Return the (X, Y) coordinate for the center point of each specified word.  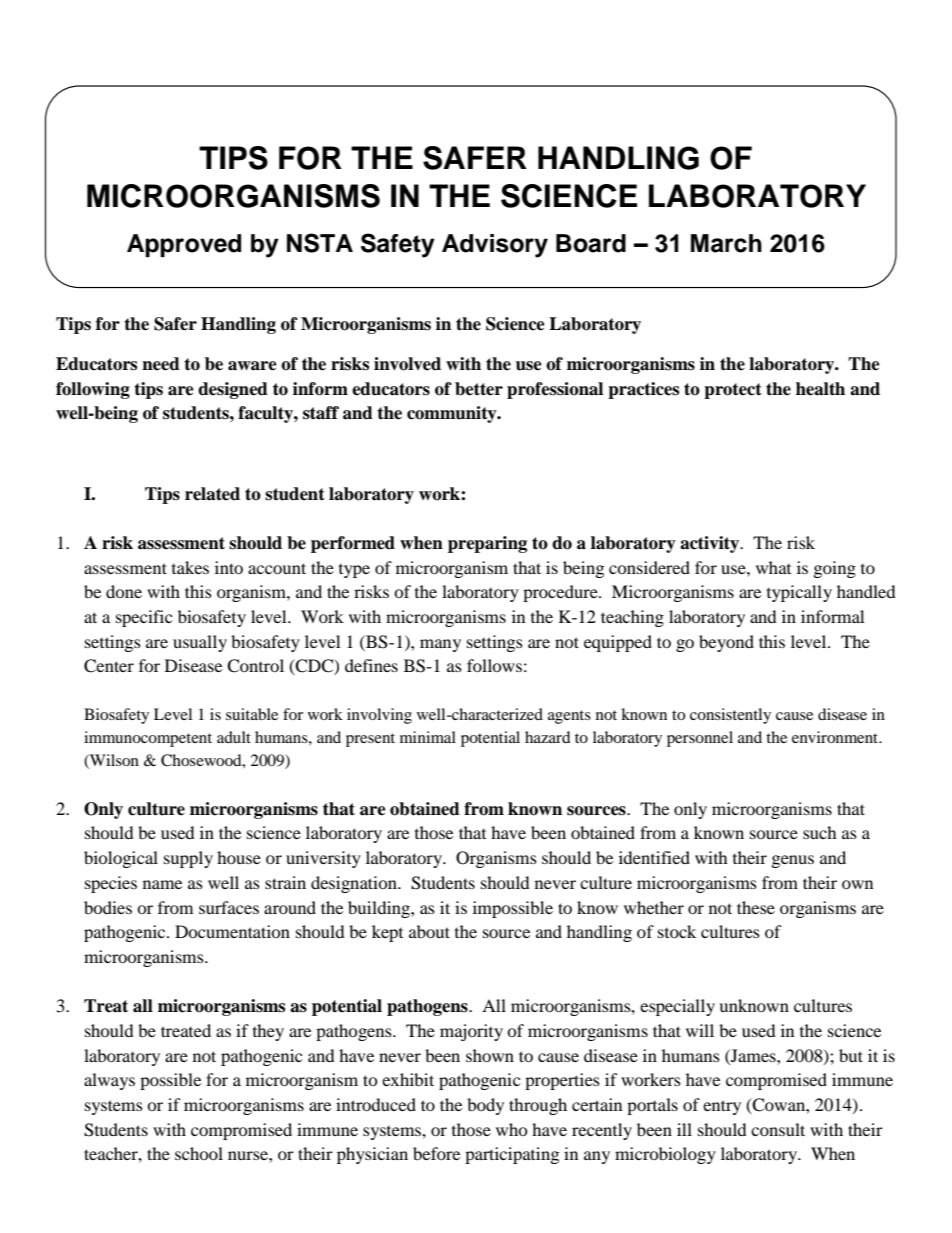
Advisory (495, 246)
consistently (730, 716)
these (756, 907)
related (212, 494)
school (199, 1153)
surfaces (229, 907)
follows (494, 665)
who (512, 1129)
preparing (487, 544)
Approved (184, 245)
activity (711, 544)
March (726, 243)
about (429, 931)
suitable (252, 714)
